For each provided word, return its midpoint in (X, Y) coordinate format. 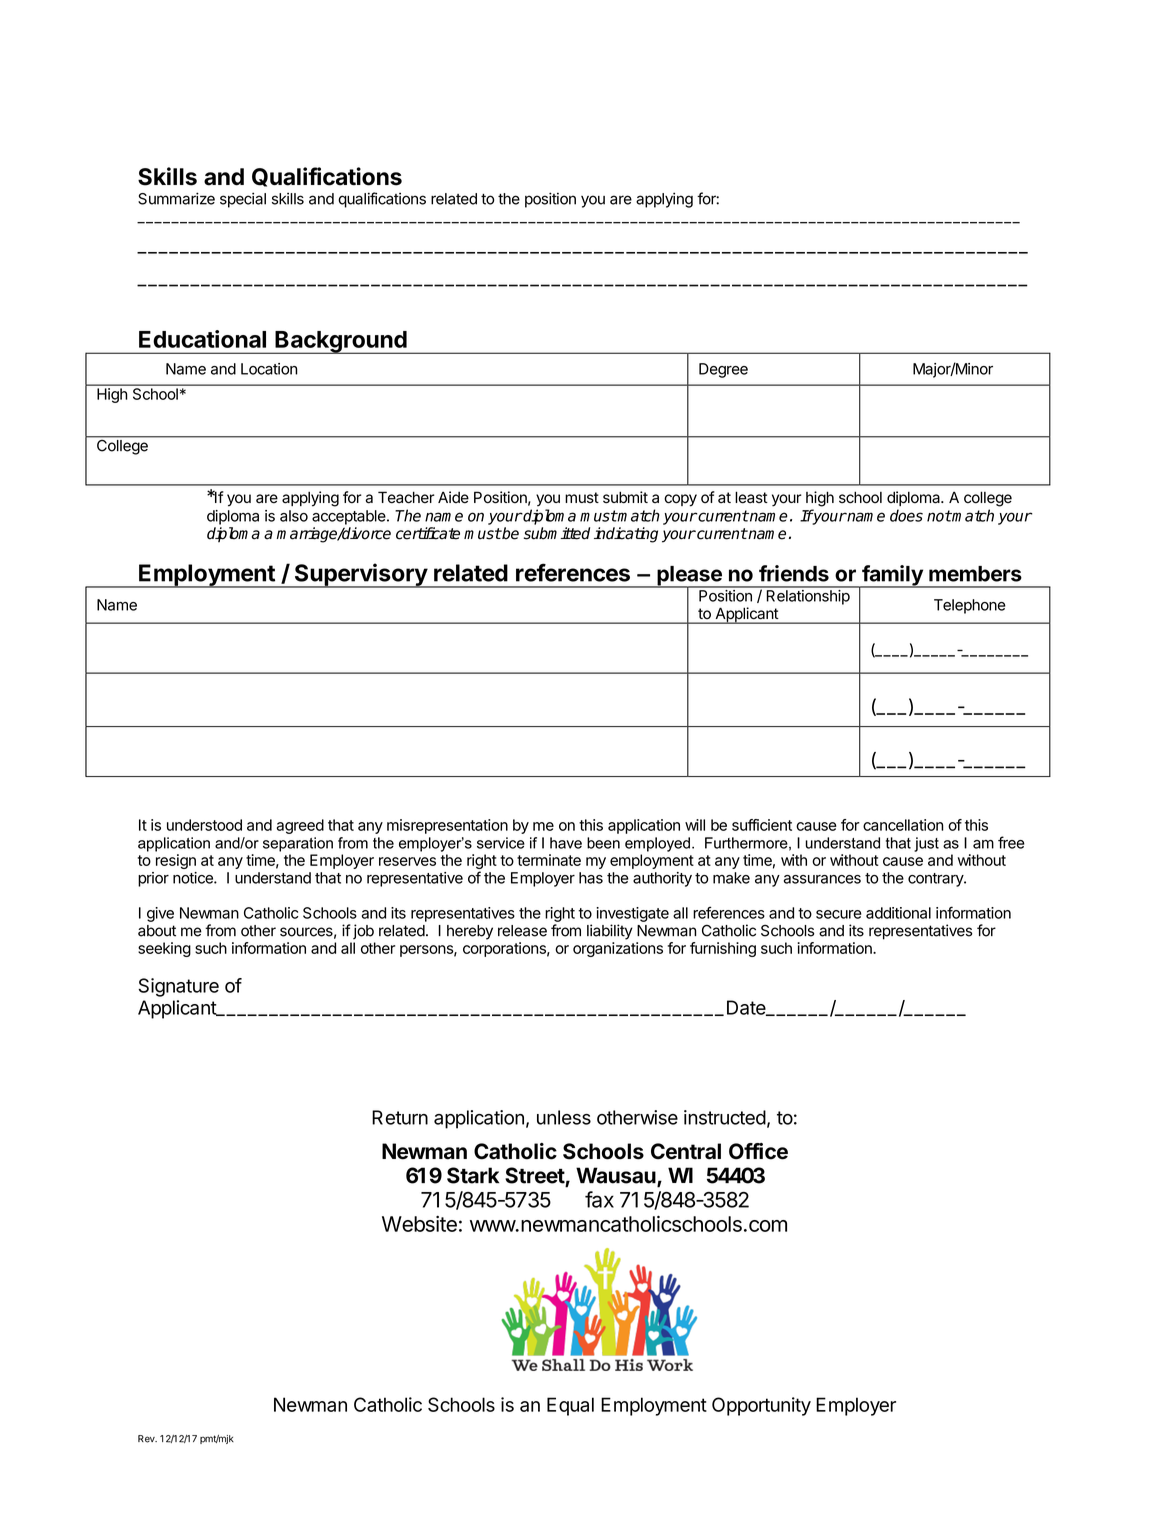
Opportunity (761, 1406)
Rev (147, 1439)
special (243, 200)
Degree (723, 370)
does (906, 515)
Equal (570, 1406)
